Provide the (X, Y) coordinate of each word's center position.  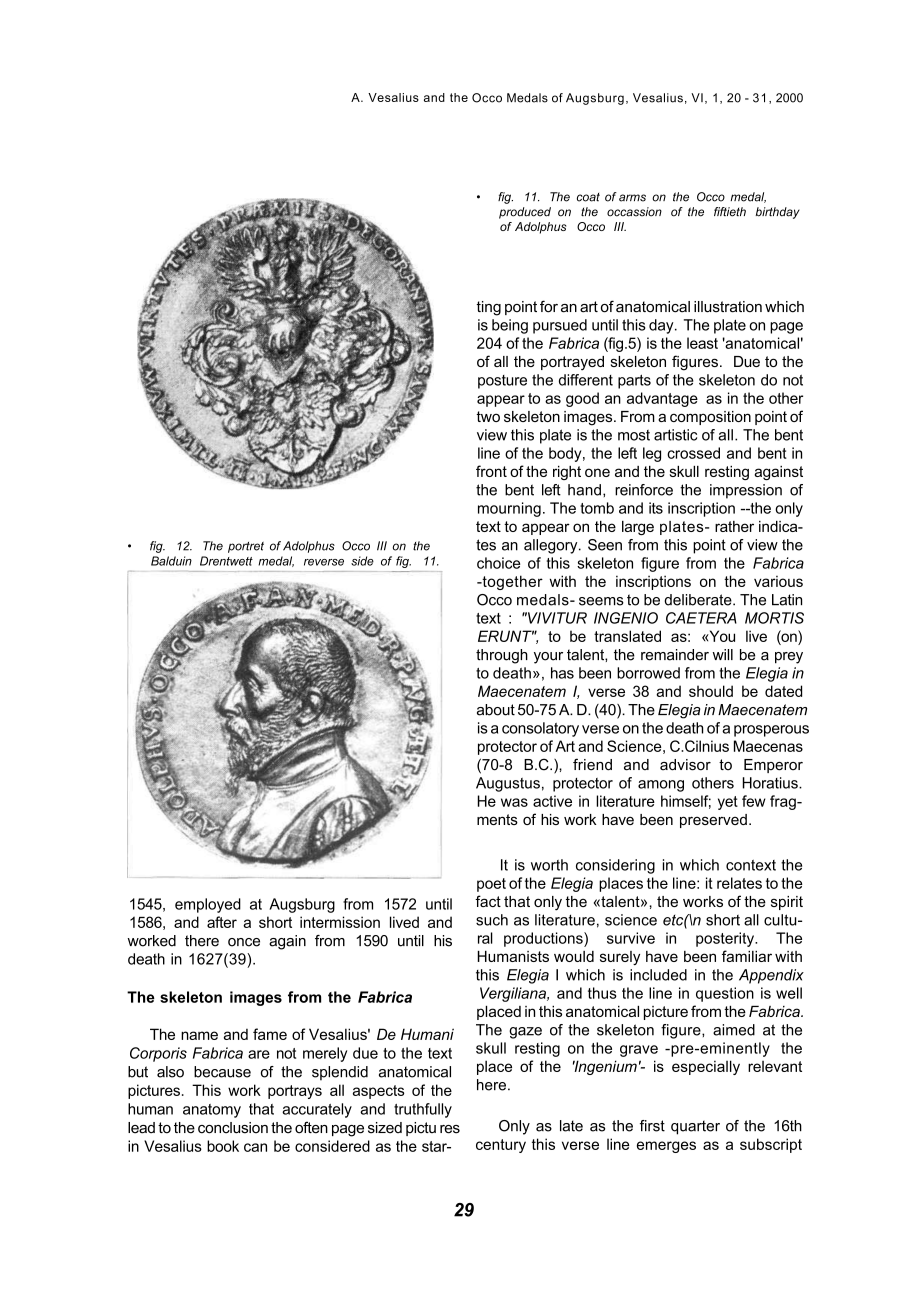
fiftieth (730, 212)
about (496, 710)
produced (525, 213)
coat (588, 197)
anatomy (212, 1111)
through (502, 656)
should (711, 691)
